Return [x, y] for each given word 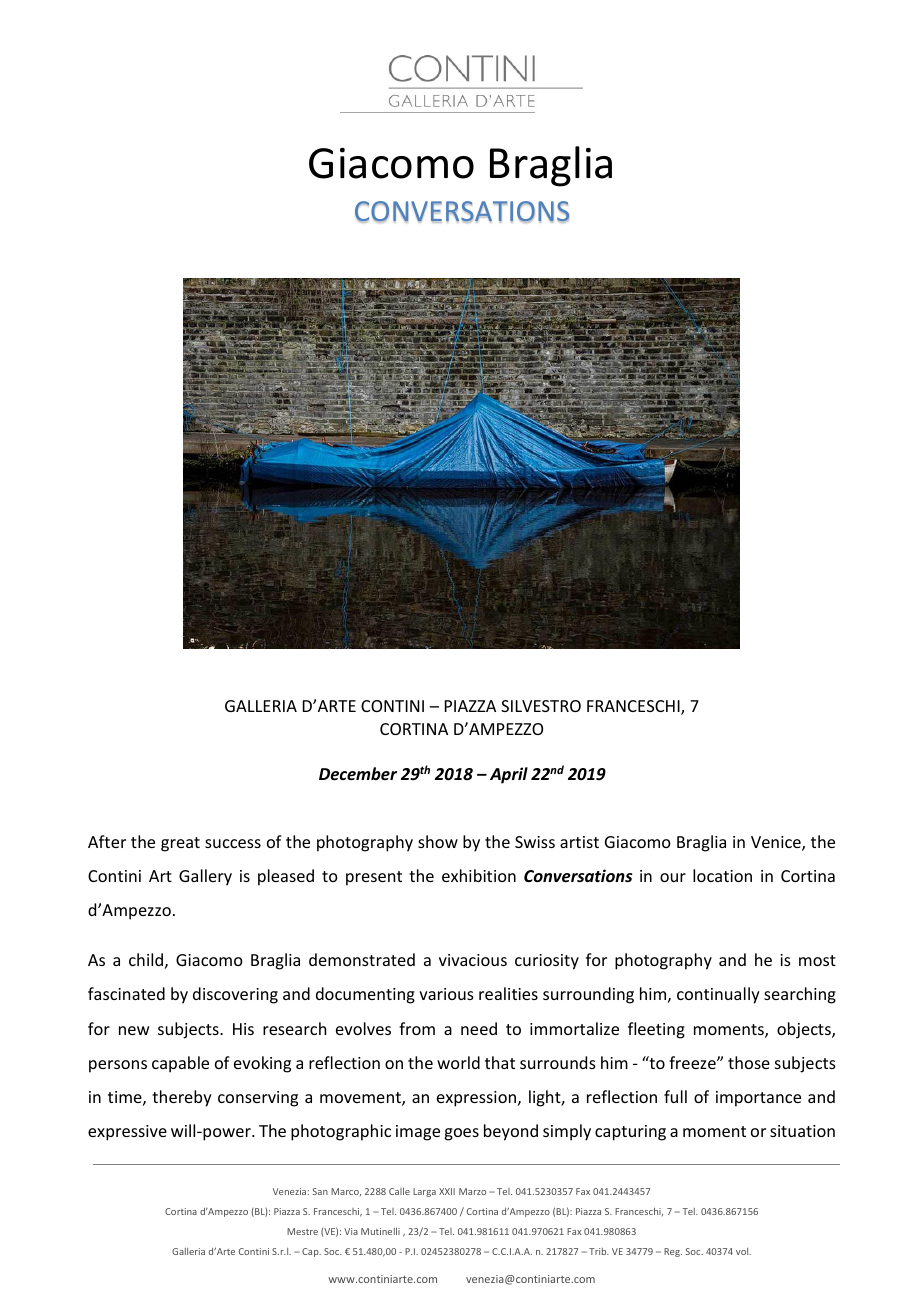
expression [476, 1099]
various [446, 994]
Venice [777, 843]
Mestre [302, 1231]
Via [351, 1231]
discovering [235, 995]
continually [718, 995]
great [180, 844]
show [438, 841]
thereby [182, 1098]
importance [758, 1099]
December [358, 774]
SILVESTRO [541, 706]
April [509, 775]
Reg [673, 1252]
